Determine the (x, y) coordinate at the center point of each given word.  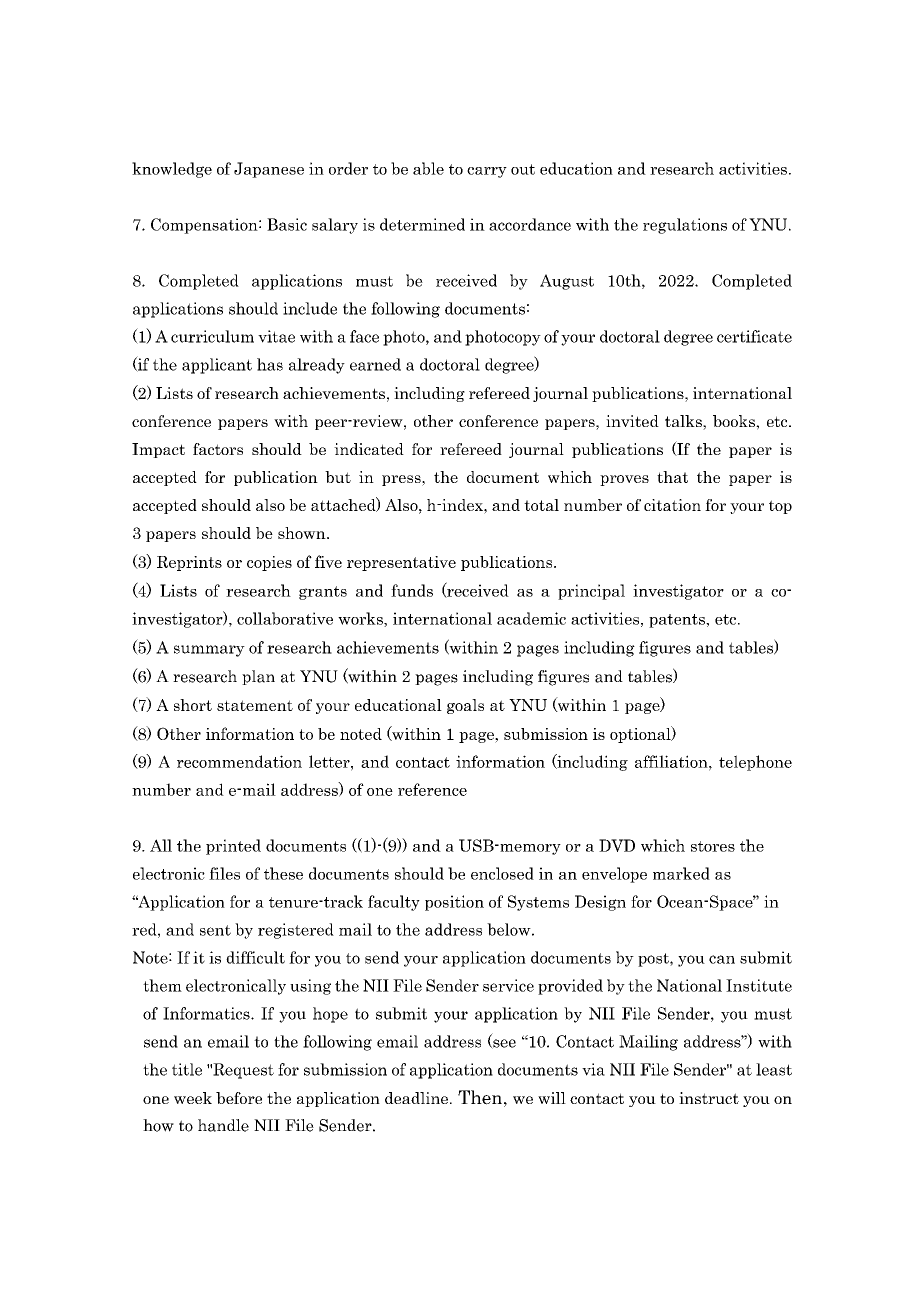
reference (432, 789)
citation (672, 505)
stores (713, 846)
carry (487, 172)
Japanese (269, 170)
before (239, 1098)
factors (218, 449)
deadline (416, 1098)
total (541, 505)
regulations (685, 226)
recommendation (239, 761)
